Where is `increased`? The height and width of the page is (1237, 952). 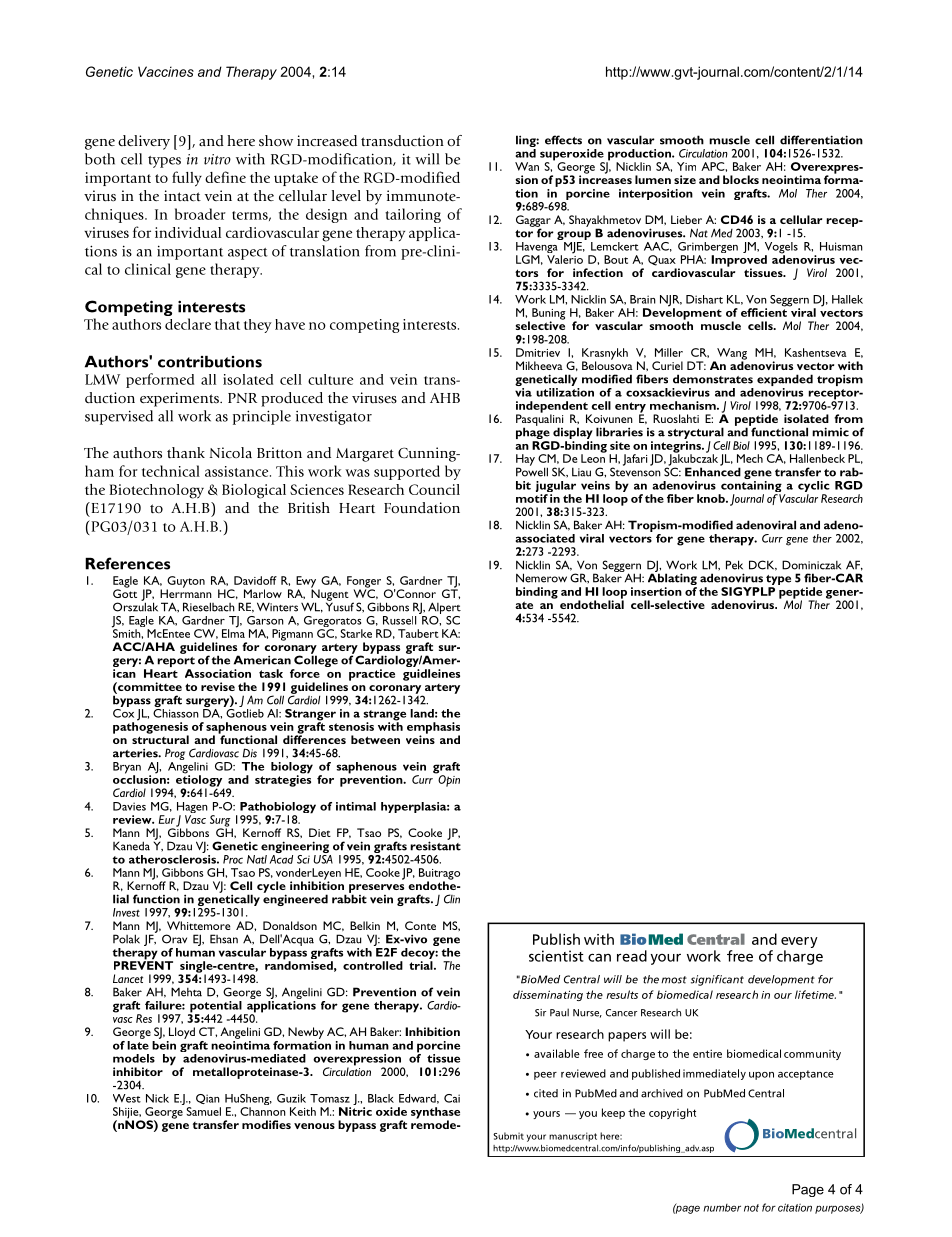 increased is located at coordinates (327, 141).
